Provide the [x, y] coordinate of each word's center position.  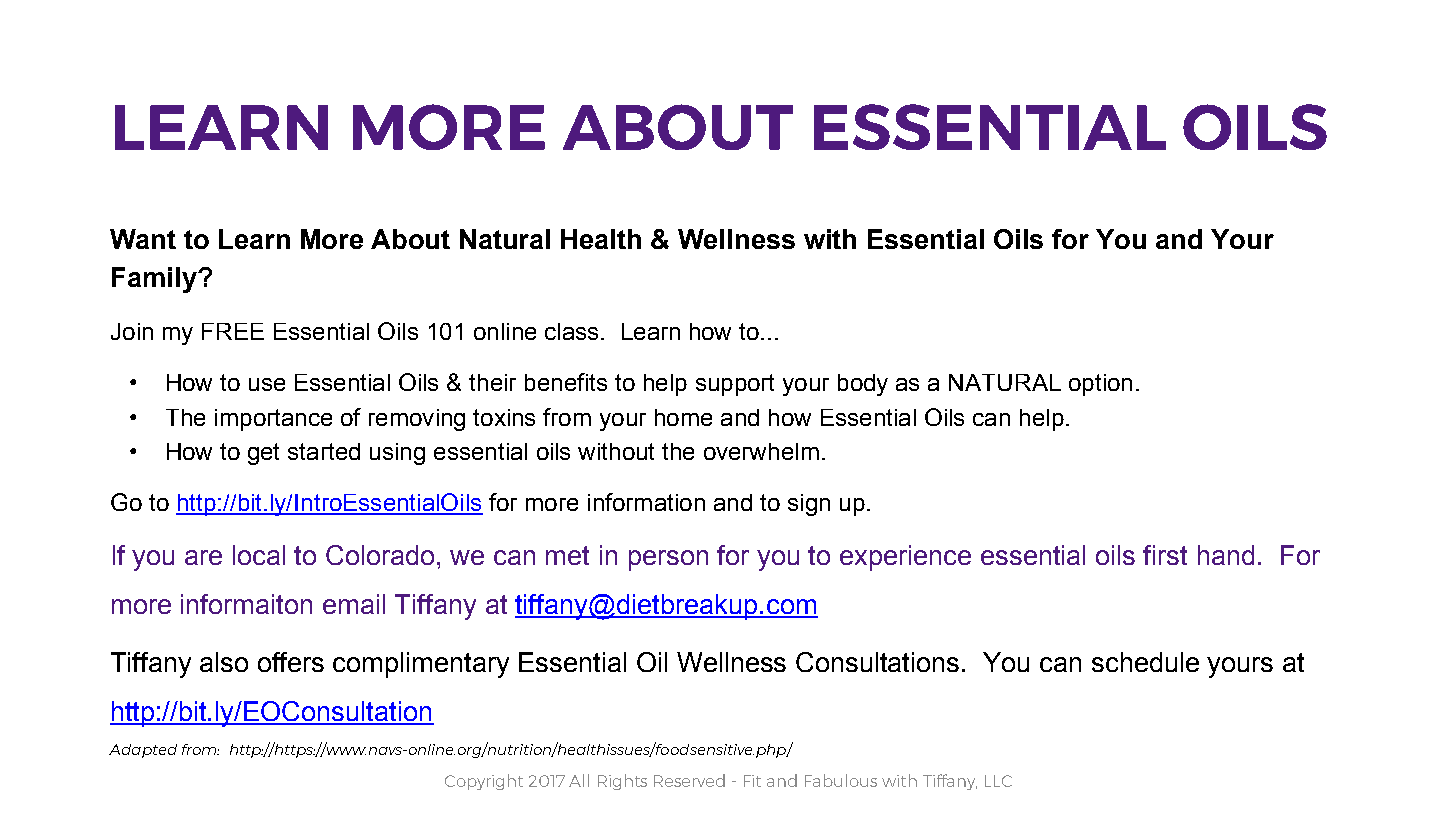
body [863, 385]
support [735, 385]
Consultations [877, 662]
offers [291, 662]
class [571, 331]
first [1165, 555]
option [1100, 385]
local [259, 555]
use [267, 384]
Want [143, 239]
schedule [1145, 662]
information [646, 502]
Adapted [143, 751]
